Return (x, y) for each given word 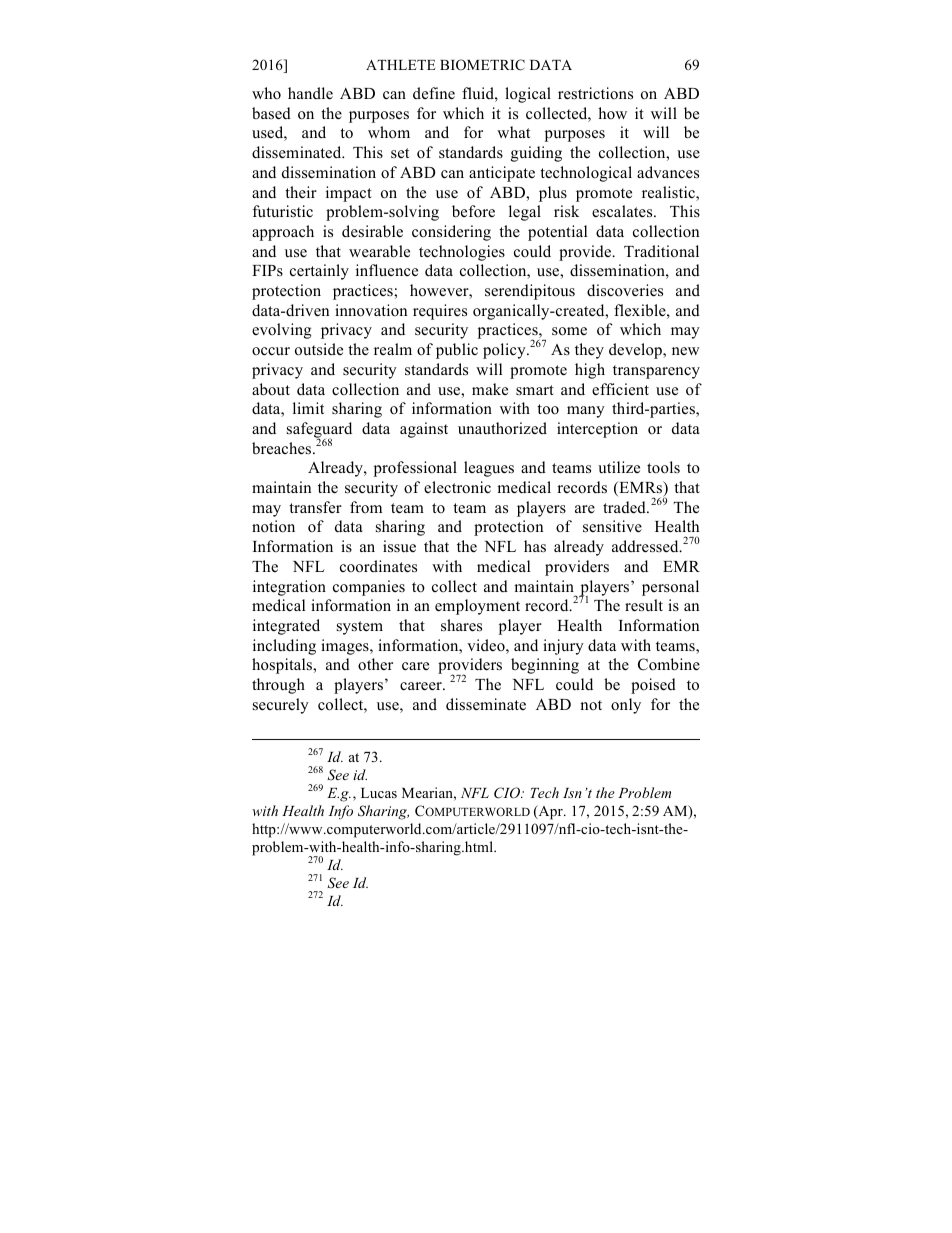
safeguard (319, 431)
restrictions (595, 93)
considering (451, 233)
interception (597, 430)
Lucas (379, 793)
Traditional (661, 251)
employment (477, 607)
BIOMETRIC (482, 65)
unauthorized (502, 428)
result (644, 605)
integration (289, 588)
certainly (319, 272)
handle (310, 93)
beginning (545, 666)
